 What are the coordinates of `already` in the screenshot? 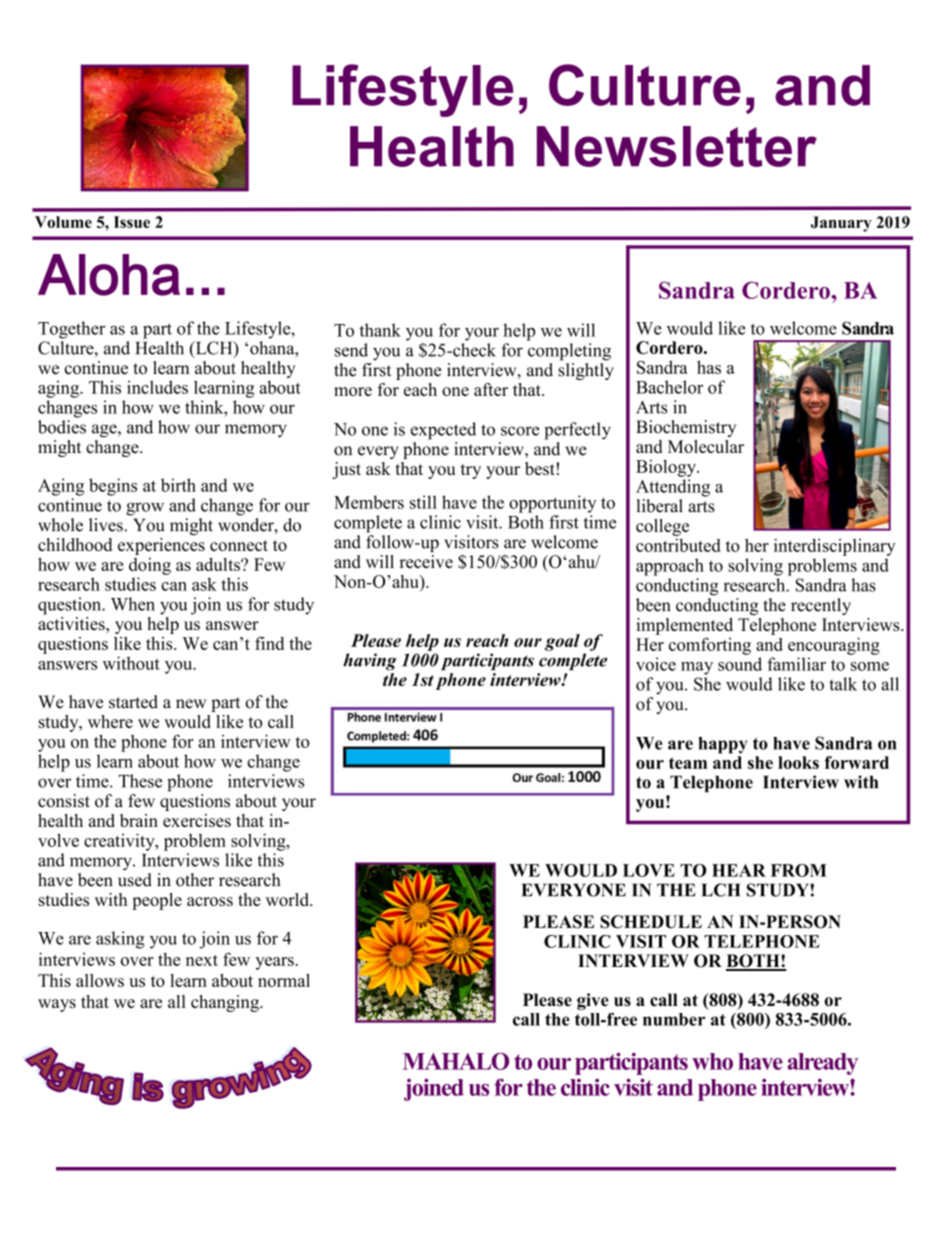 It's located at (822, 1064).
